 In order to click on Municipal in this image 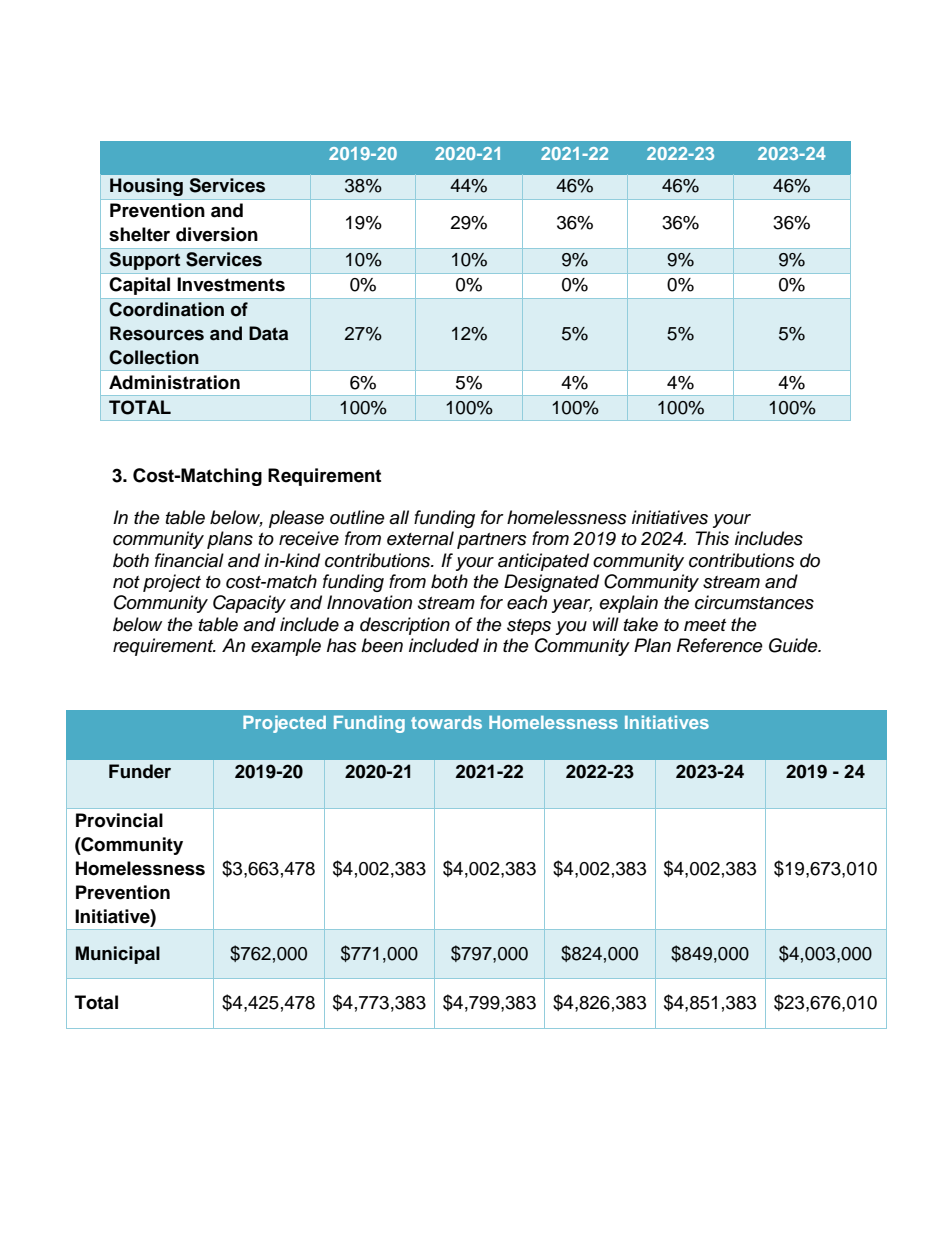, I will do `click(118, 955)`.
